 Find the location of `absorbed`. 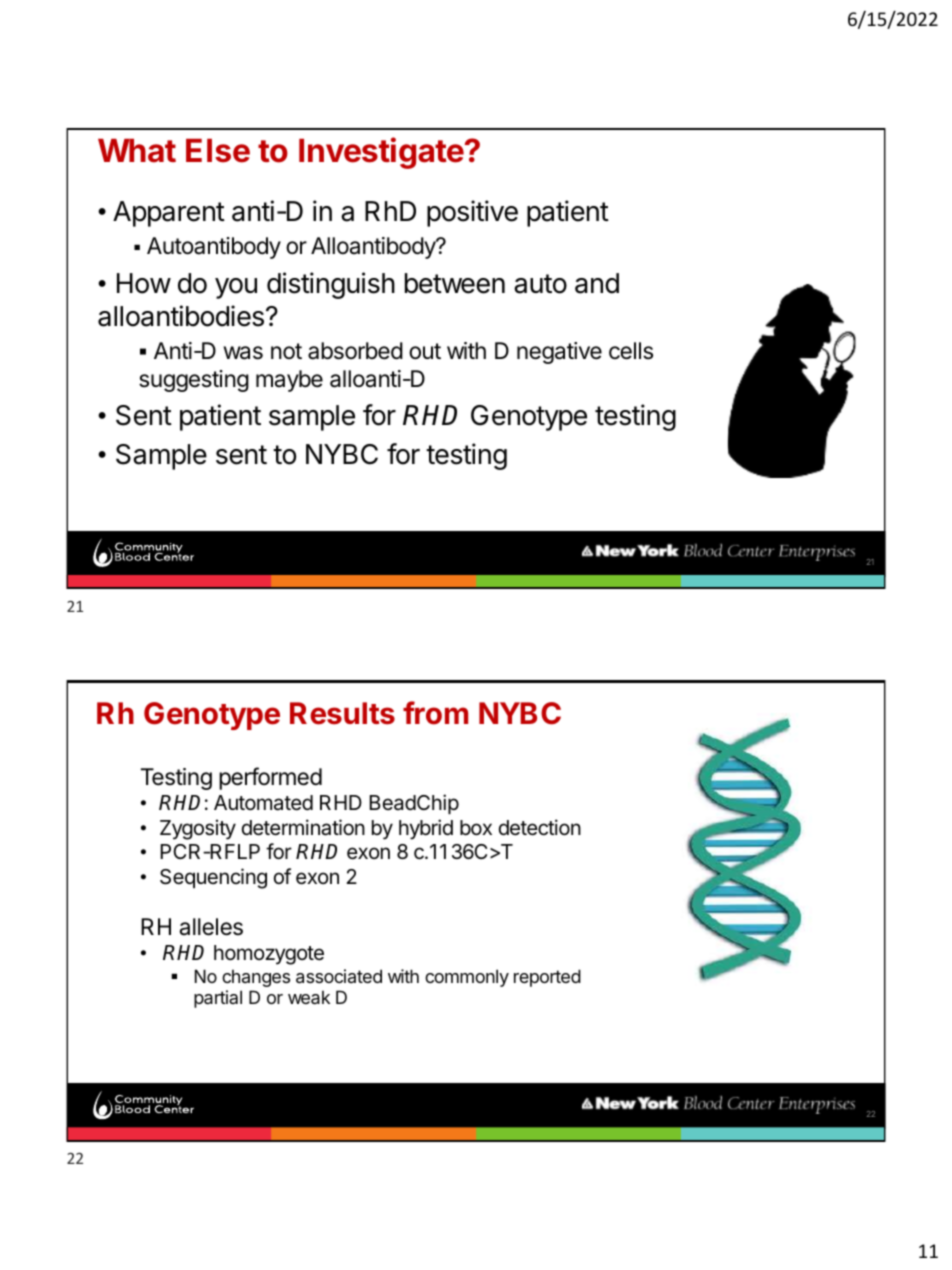

absorbed is located at coordinates (355, 351).
